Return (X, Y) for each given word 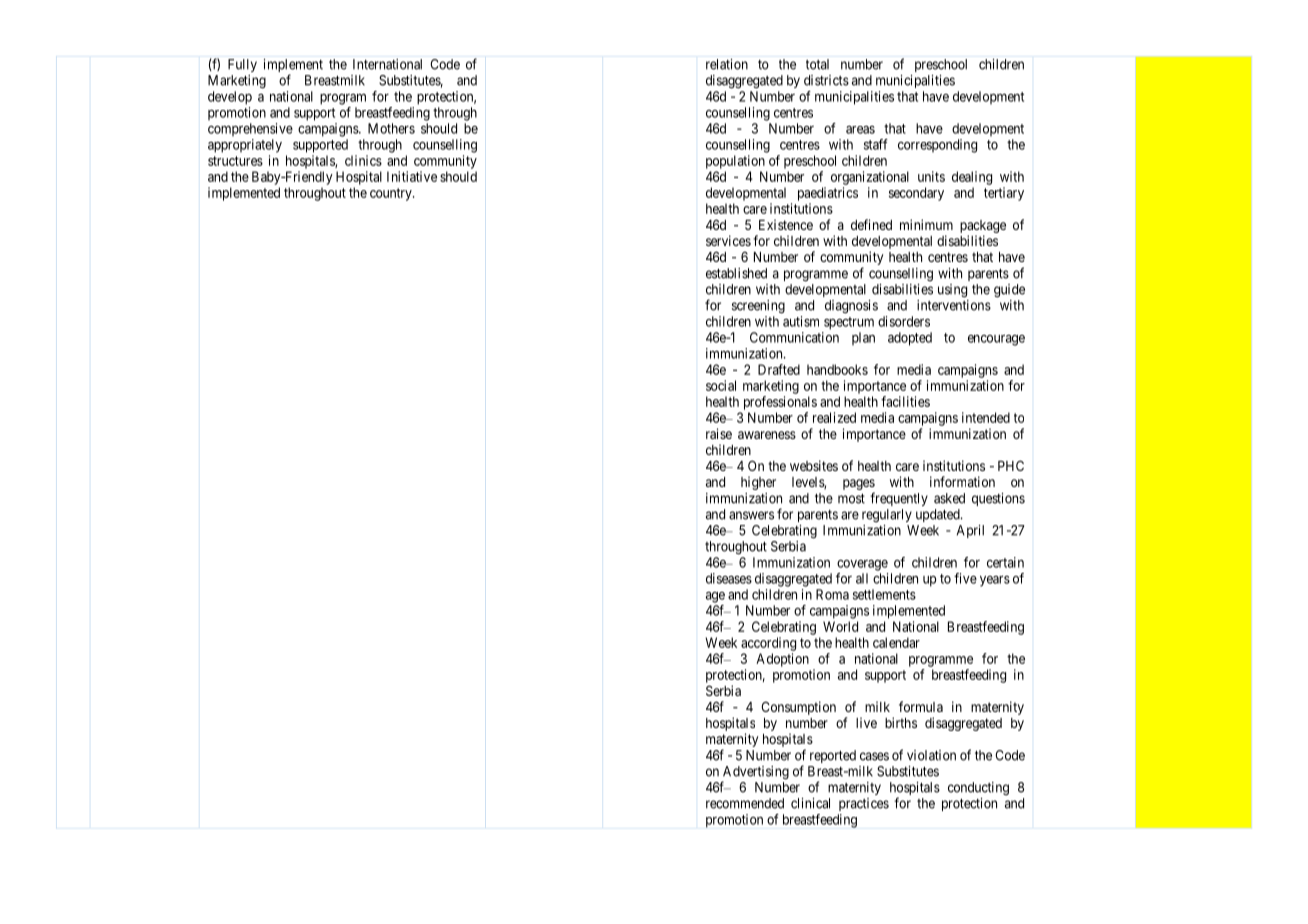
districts (826, 80)
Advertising (755, 774)
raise (719, 433)
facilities (905, 401)
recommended (745, 803)
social (721, 385)
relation (727, 64)
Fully (242, 65)
